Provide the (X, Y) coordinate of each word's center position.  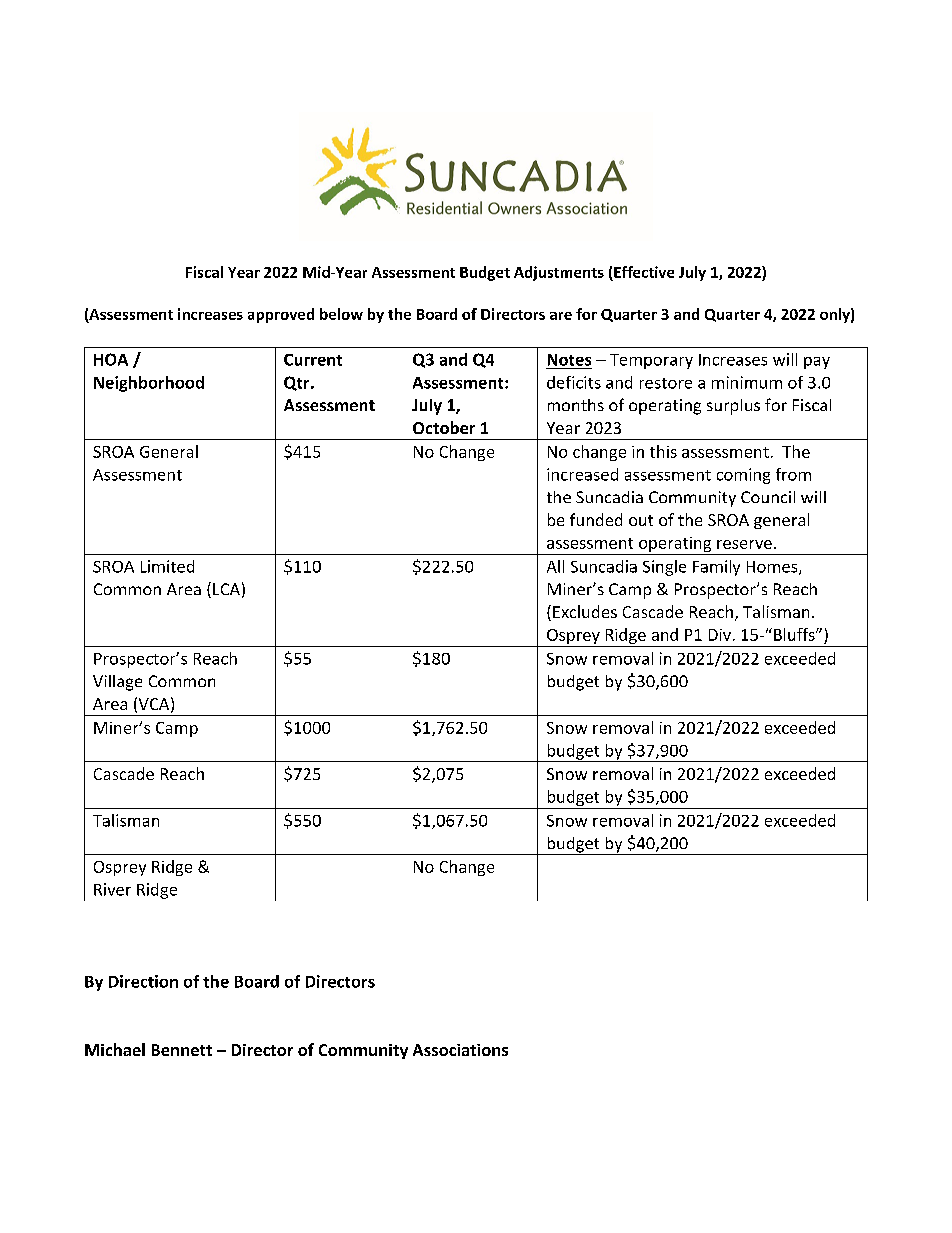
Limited (167, 566)
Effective (644, 272)
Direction (143, 981)
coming (743, 476)
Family (716, 568)
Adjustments (559, 273)
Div (720, 635)
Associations (460, 1050)
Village (117, 683)
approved (281, 315)
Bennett (182, 1050)
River (112, 889)
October (444, 427)
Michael (115, 1049)
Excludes (585, 611)
